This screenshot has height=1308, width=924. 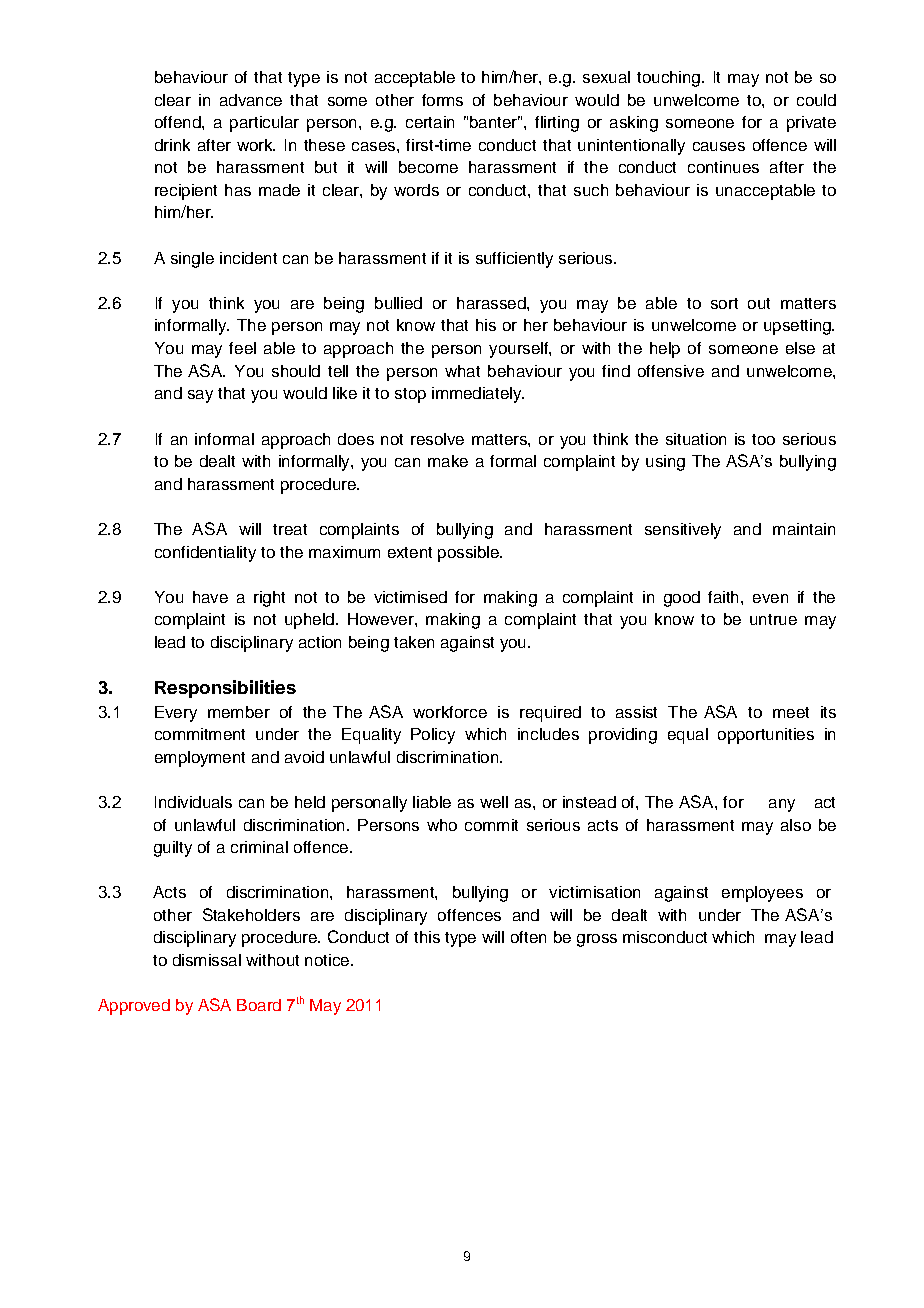 What do you see at coordinates (763, 439) in the screenshot?
I see `too` at bounding box center [763, 439].
